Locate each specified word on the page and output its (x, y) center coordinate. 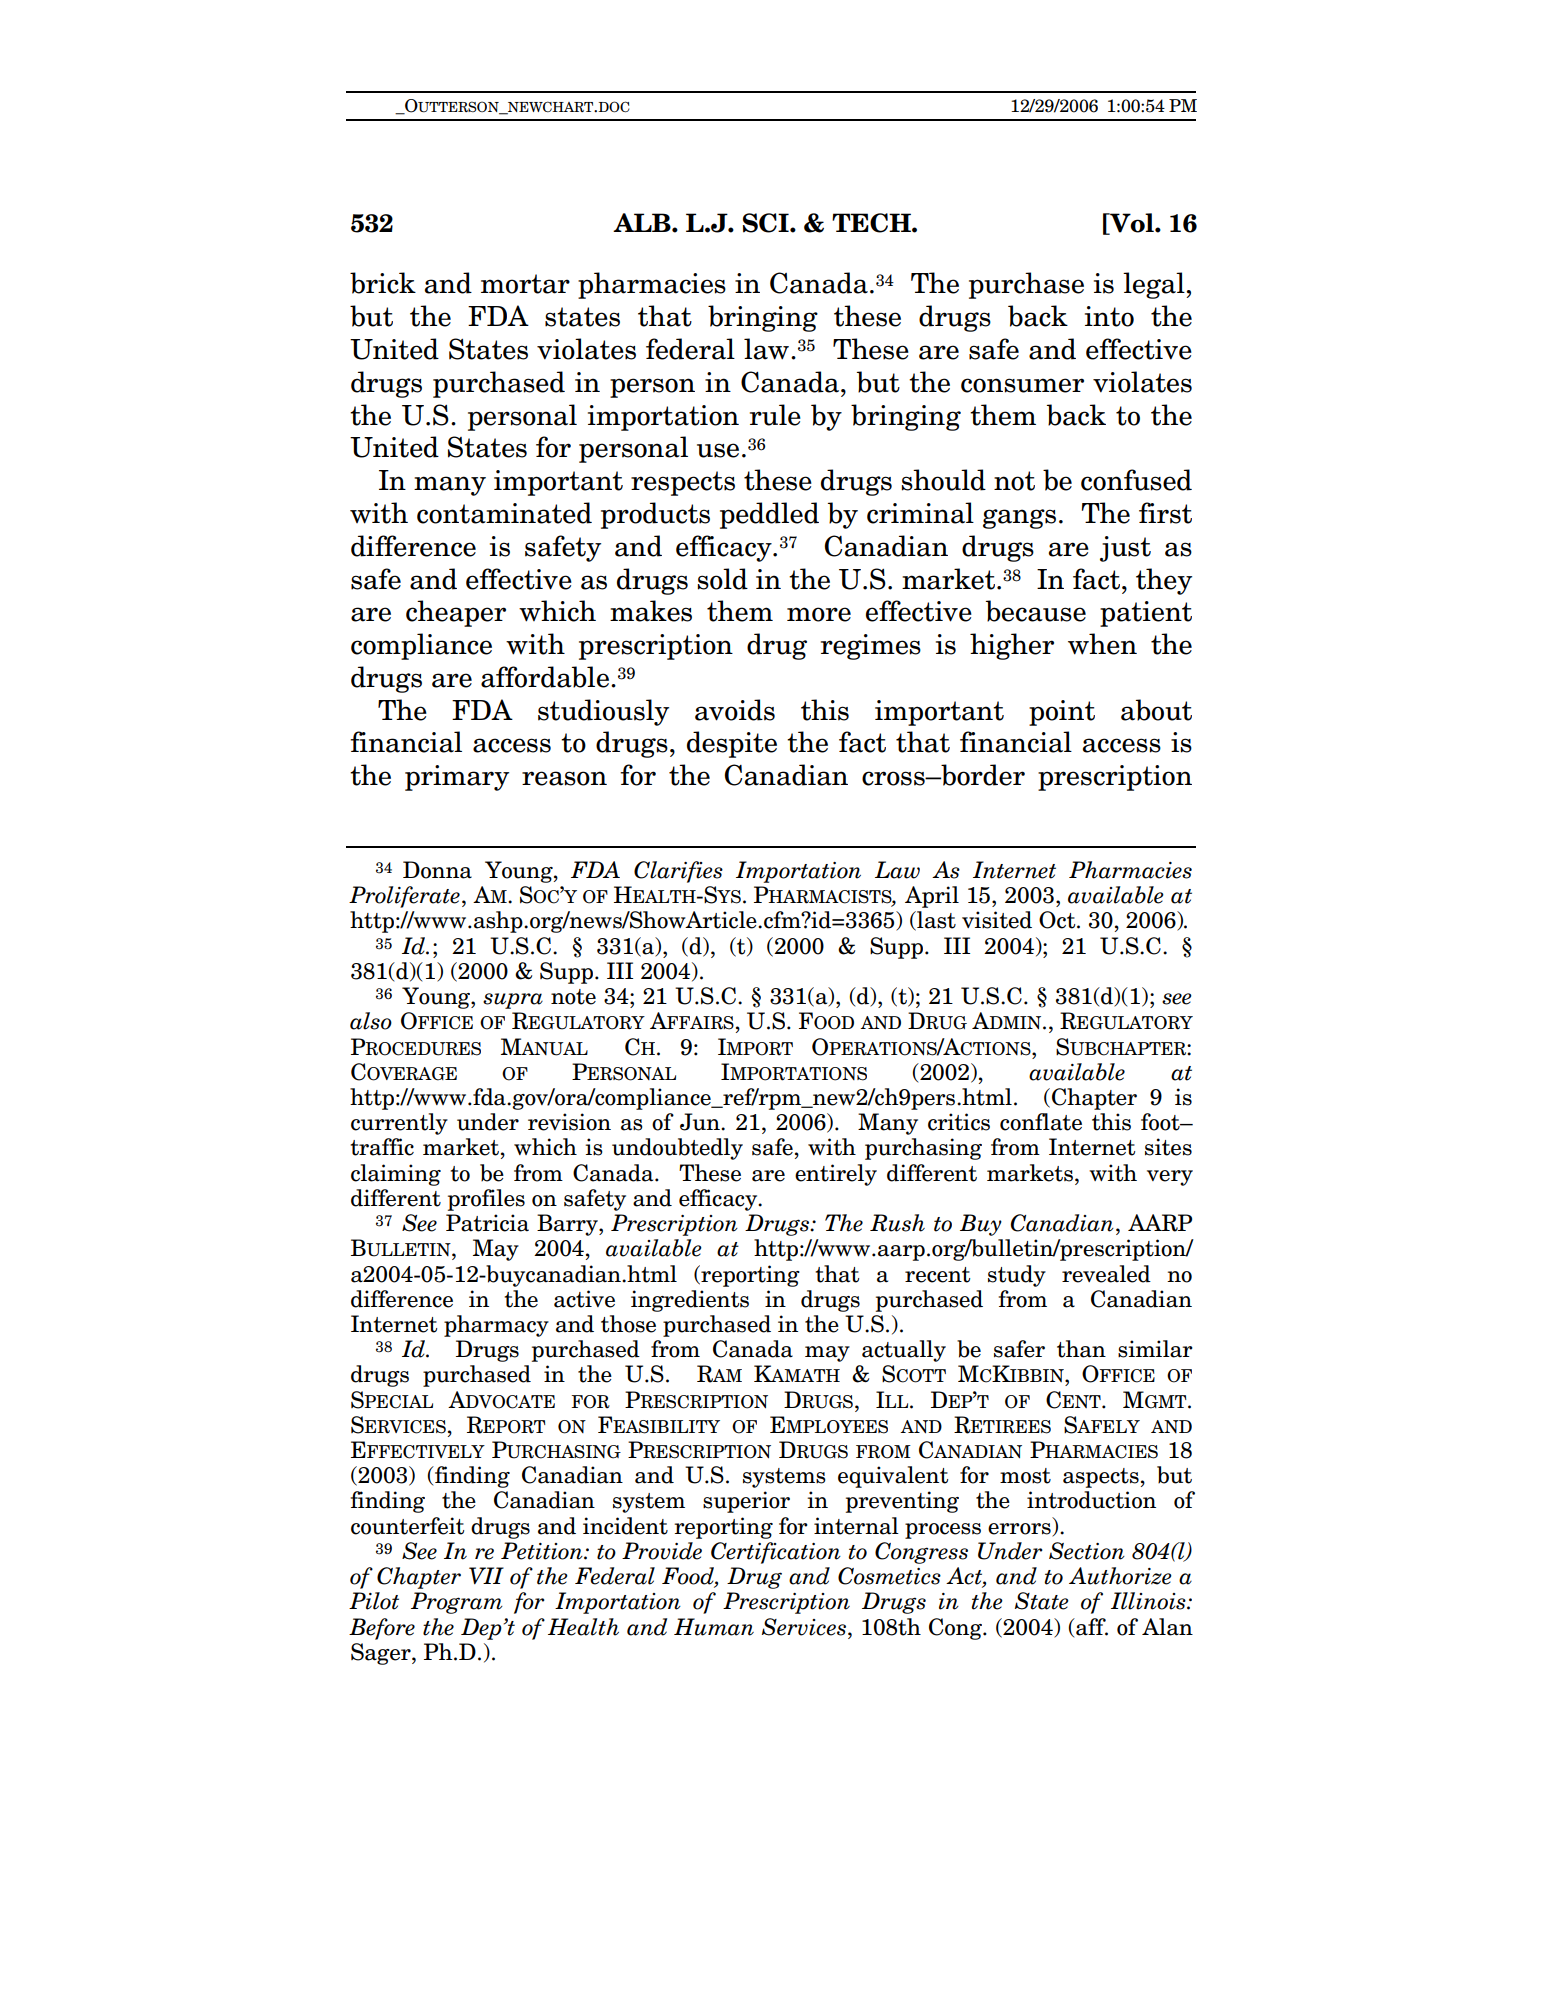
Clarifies (678, 872)
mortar (525, 284)
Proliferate (404, 897)
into (1109, 316)
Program (457, 1603)
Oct (1058, 920)
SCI (767, 223)
